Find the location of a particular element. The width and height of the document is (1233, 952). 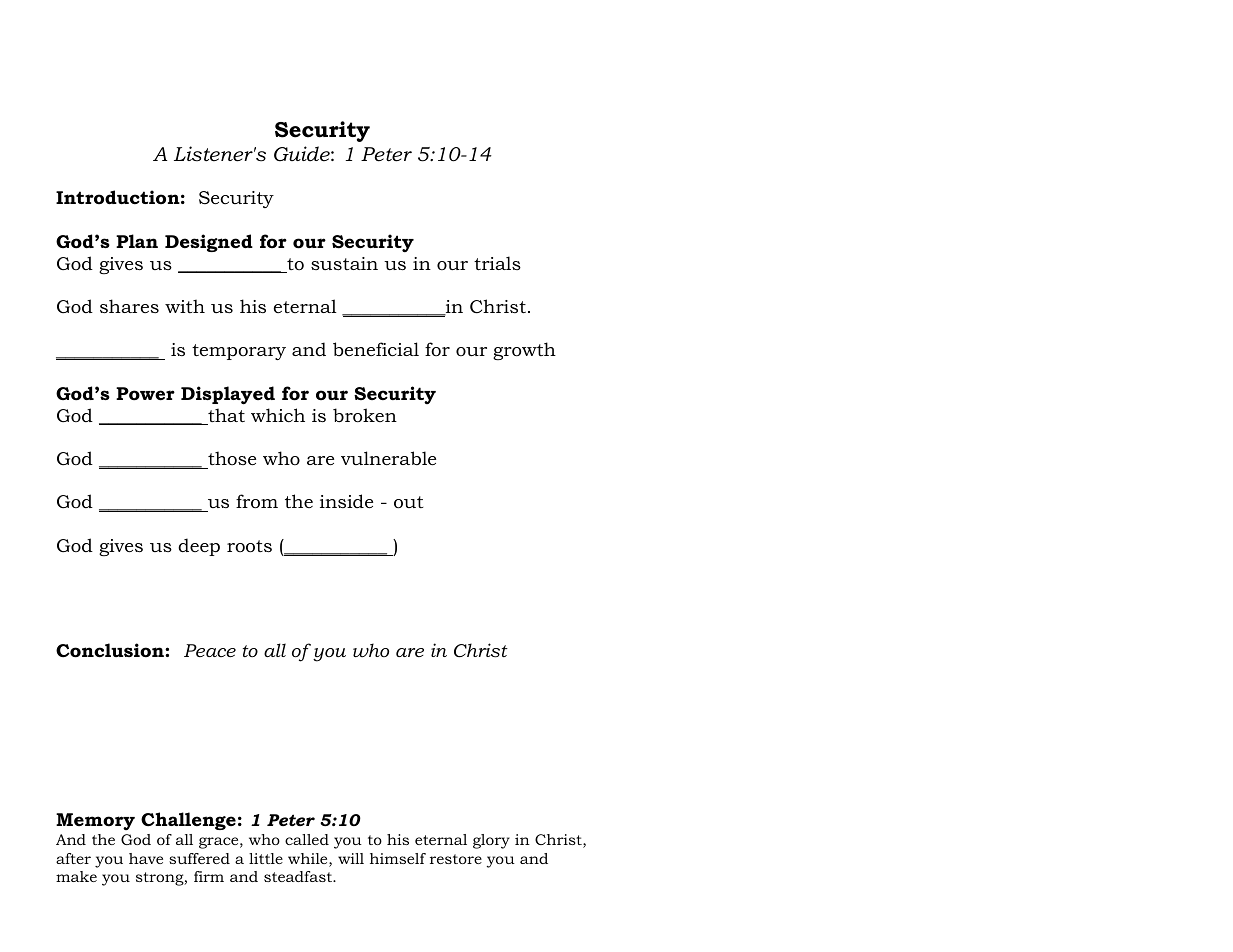

have is located at coordinates (146, 858).
